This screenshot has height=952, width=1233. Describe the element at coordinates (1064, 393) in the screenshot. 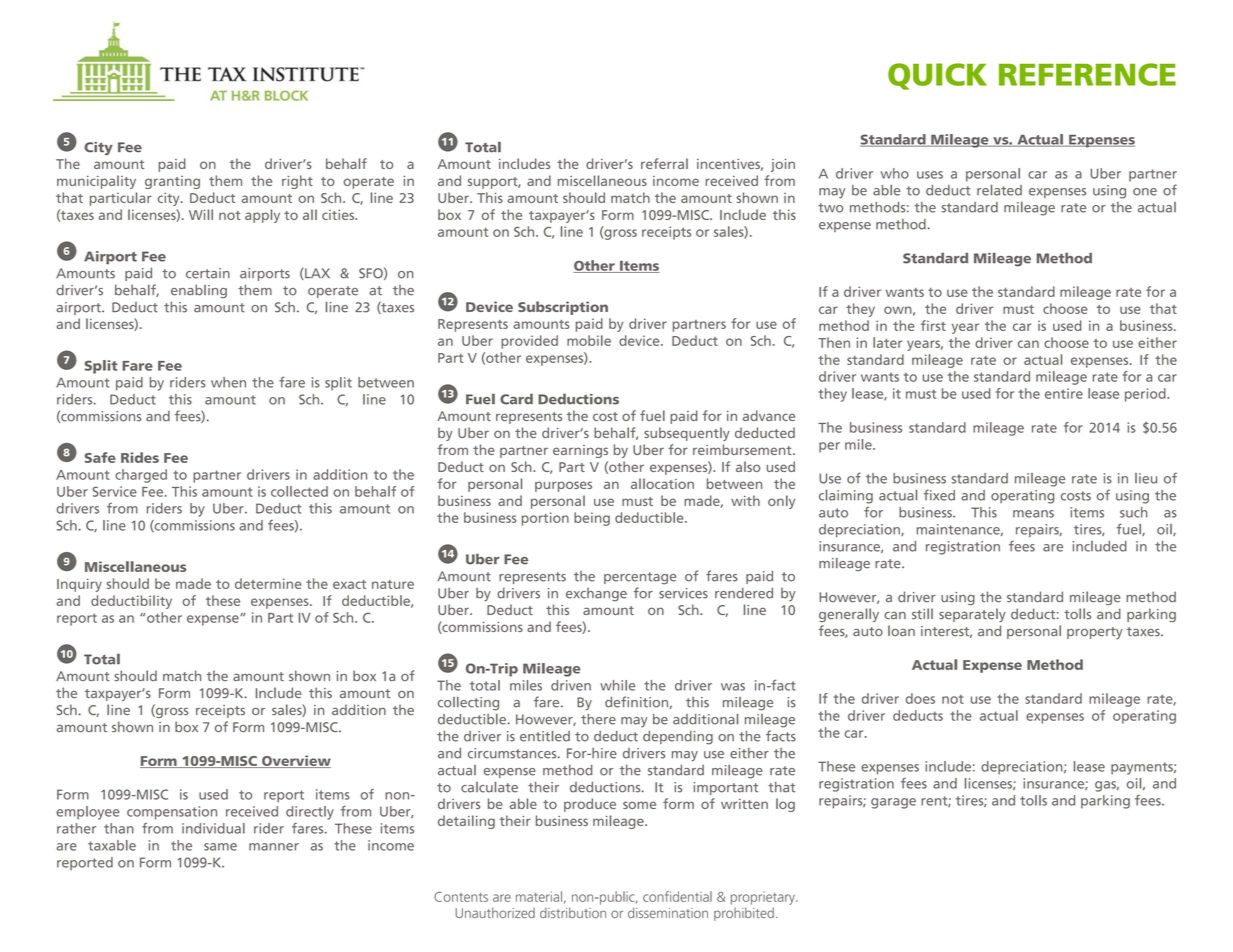

I see `entire` at that location.
